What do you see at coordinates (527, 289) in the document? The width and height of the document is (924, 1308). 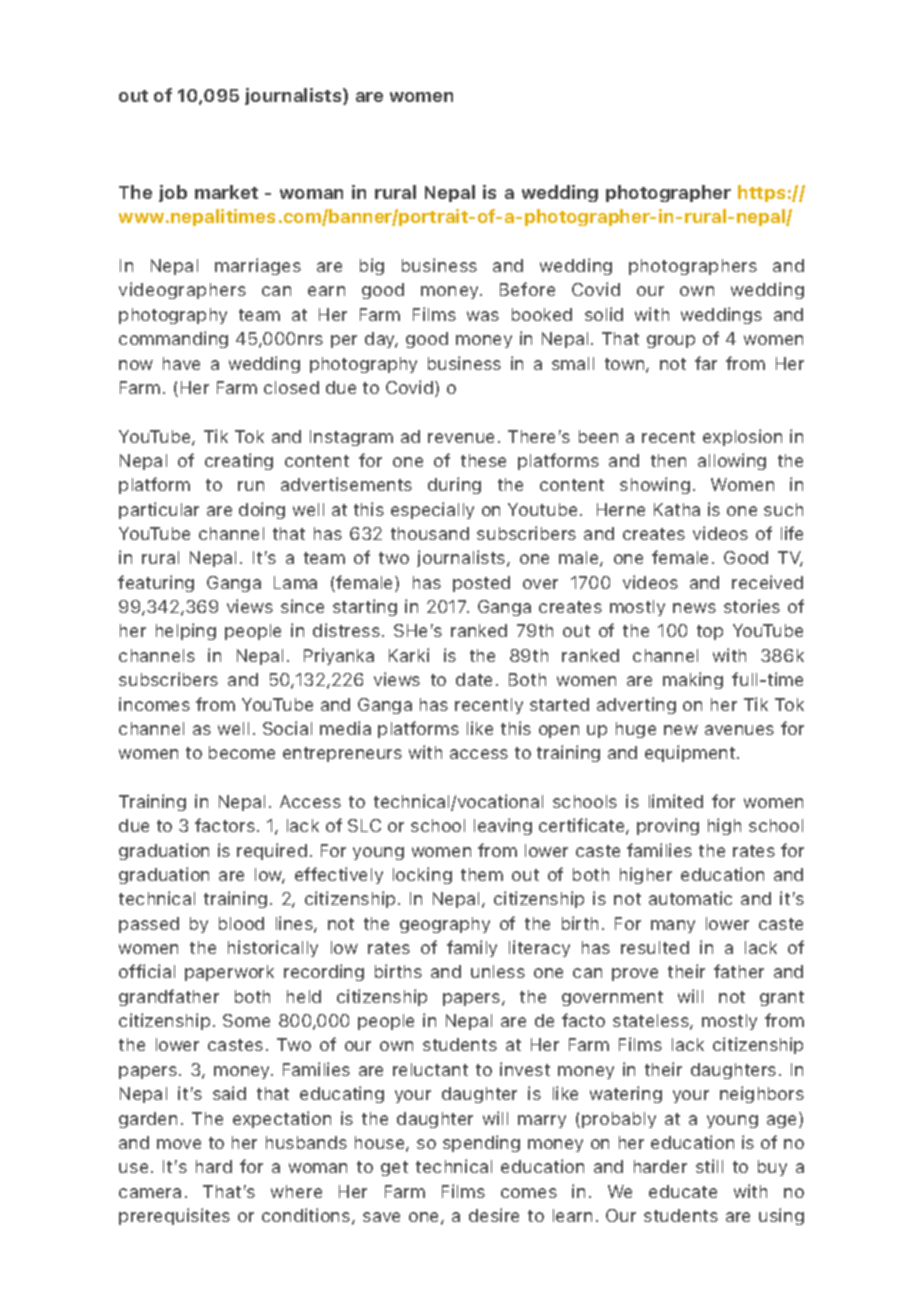 I see `Before` at bounding box center [527, 289].
